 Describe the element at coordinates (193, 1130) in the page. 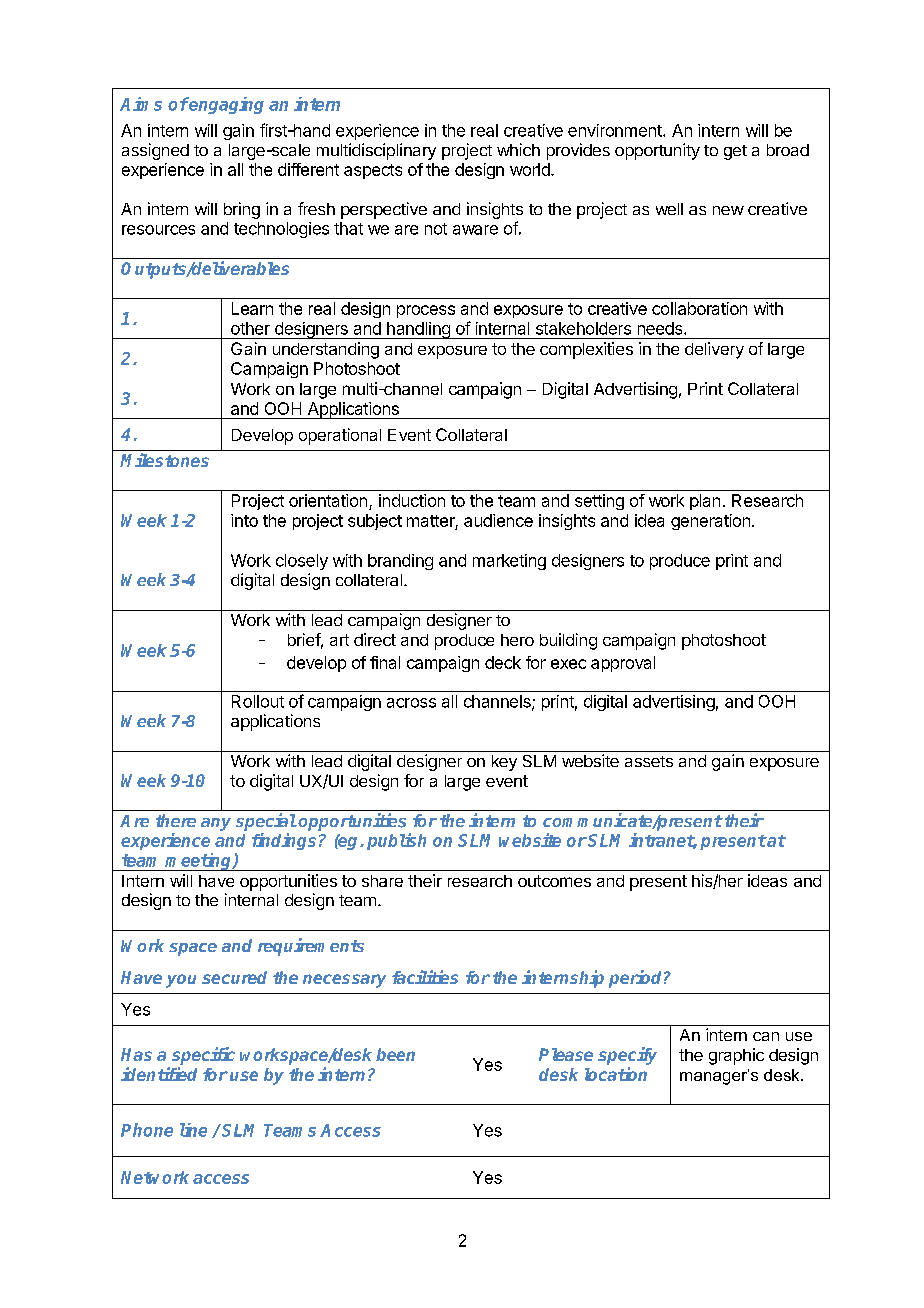

I see `line` at that location.
